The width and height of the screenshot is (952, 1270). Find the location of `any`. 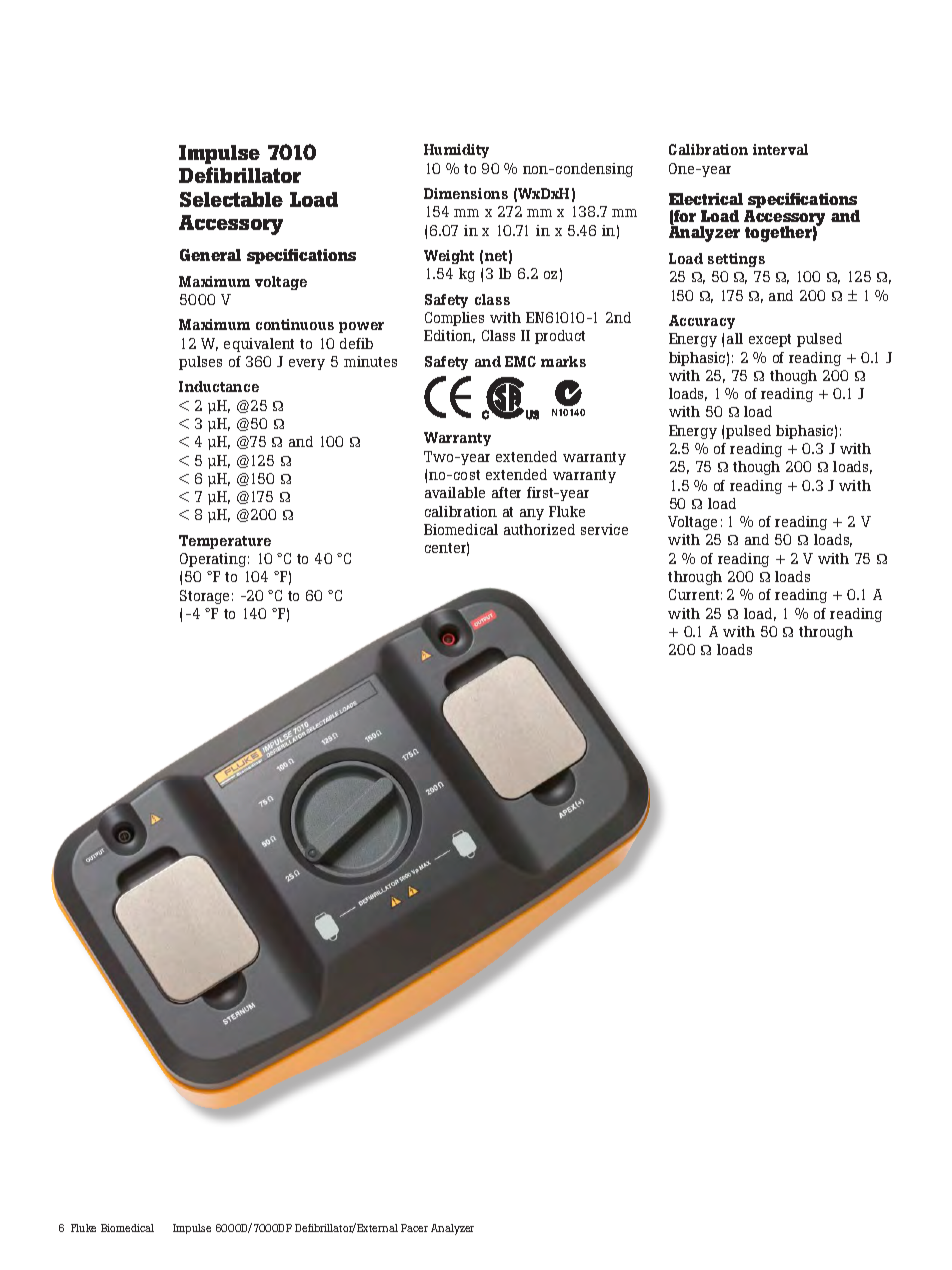

any is located at coordinates (532, 514).
